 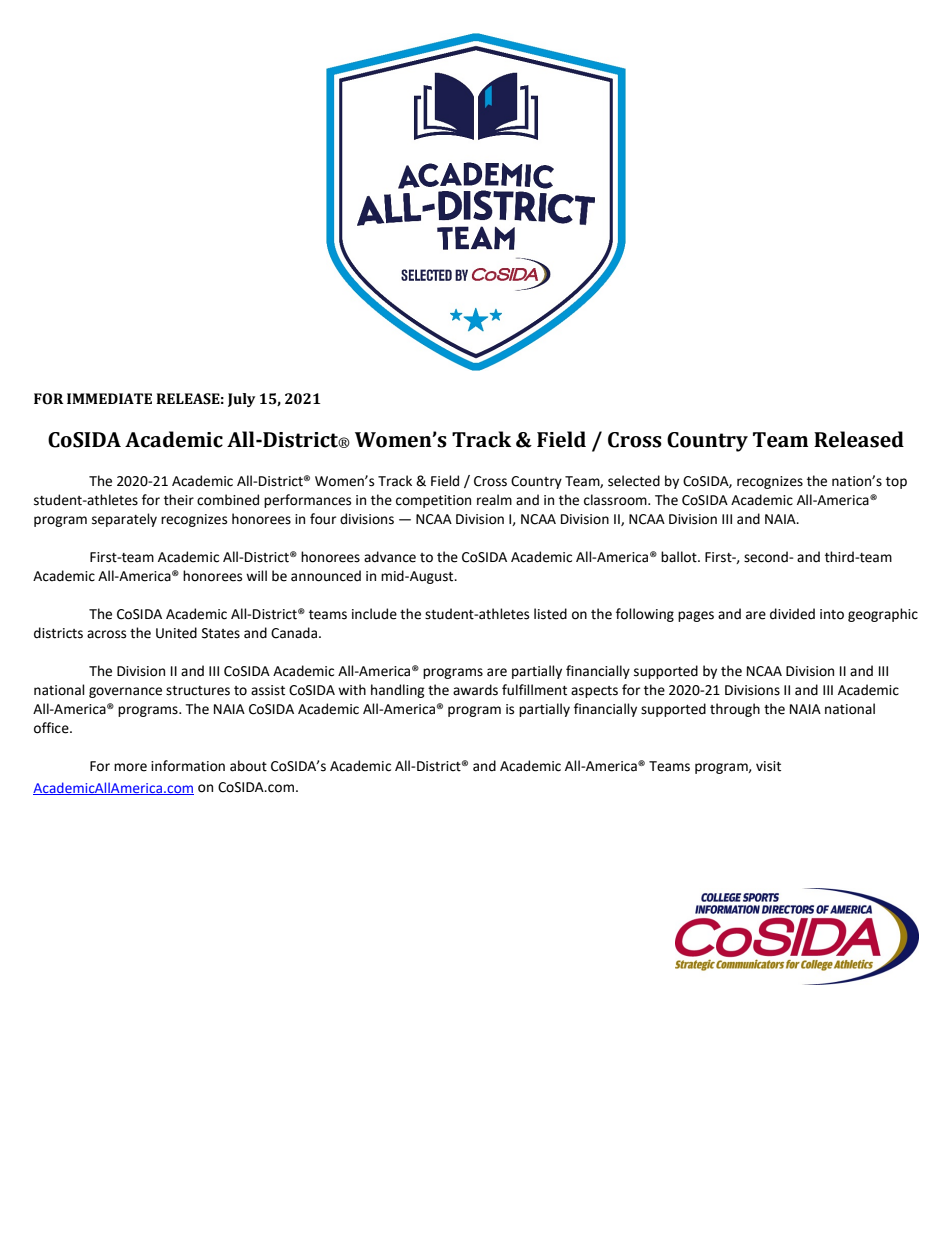 I want to click on July, so click(x=241, y=400).
